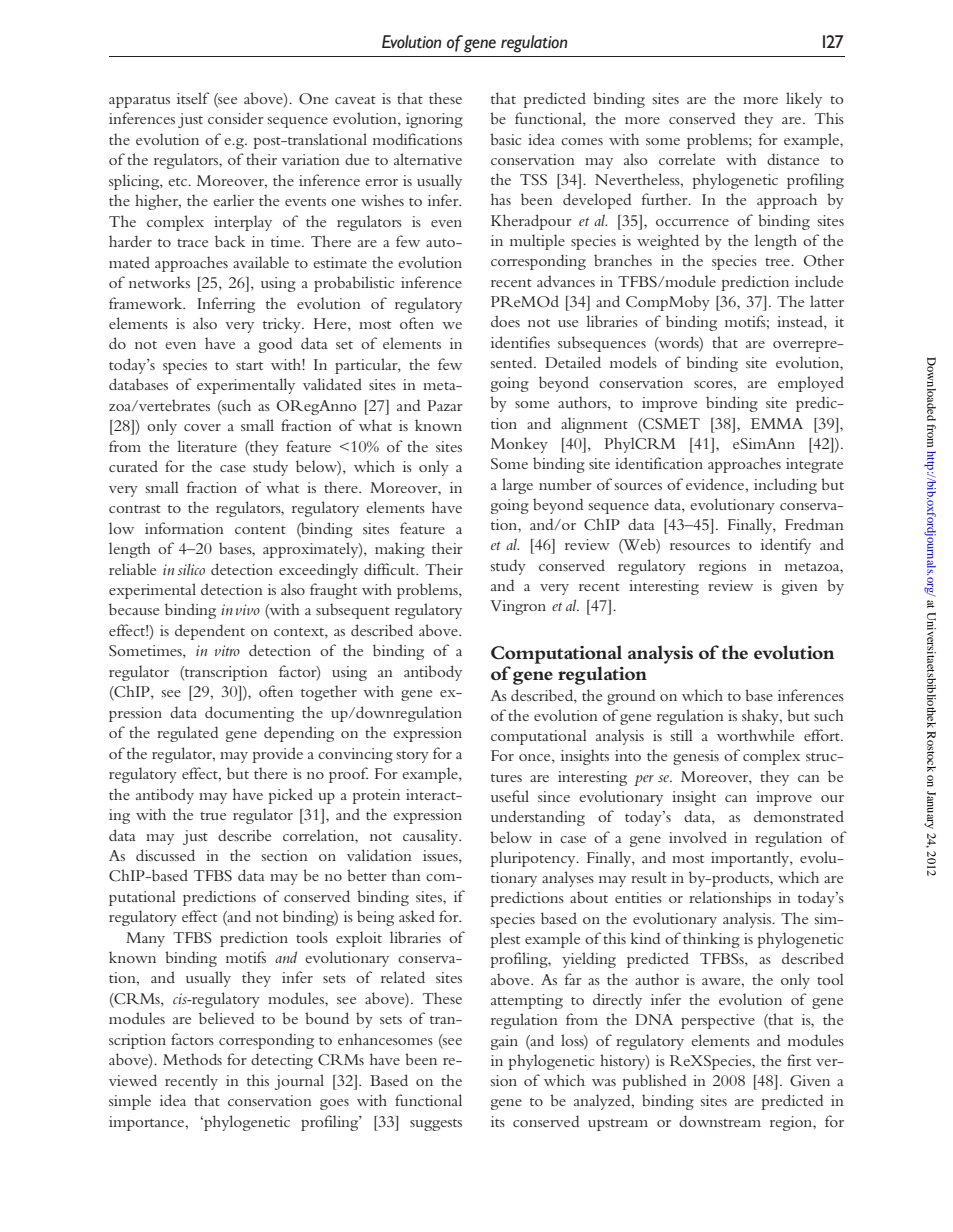  I want to click on issues, so click(441, 857).
